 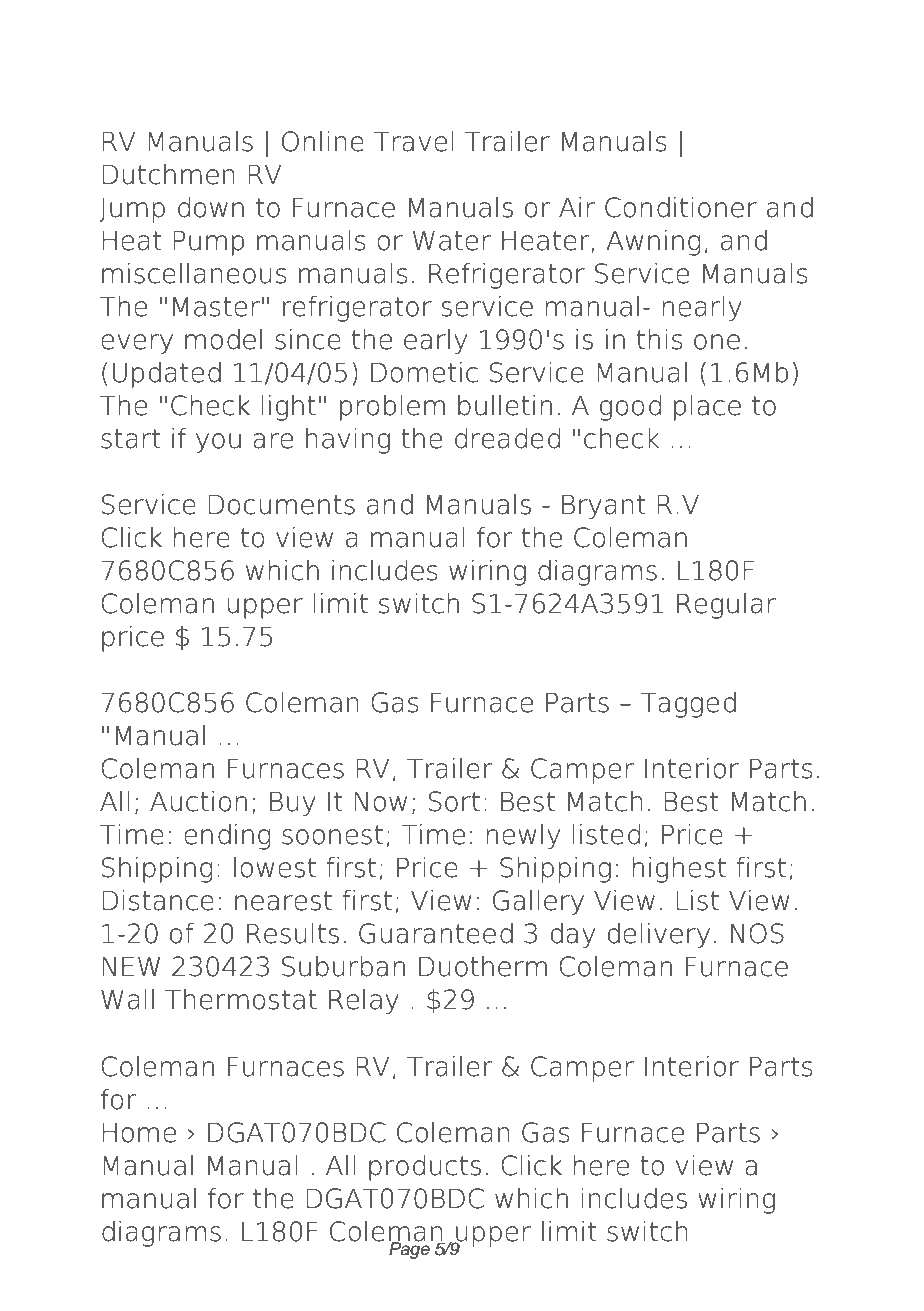 I want to click on Home, so click(x=139, y=1132).
